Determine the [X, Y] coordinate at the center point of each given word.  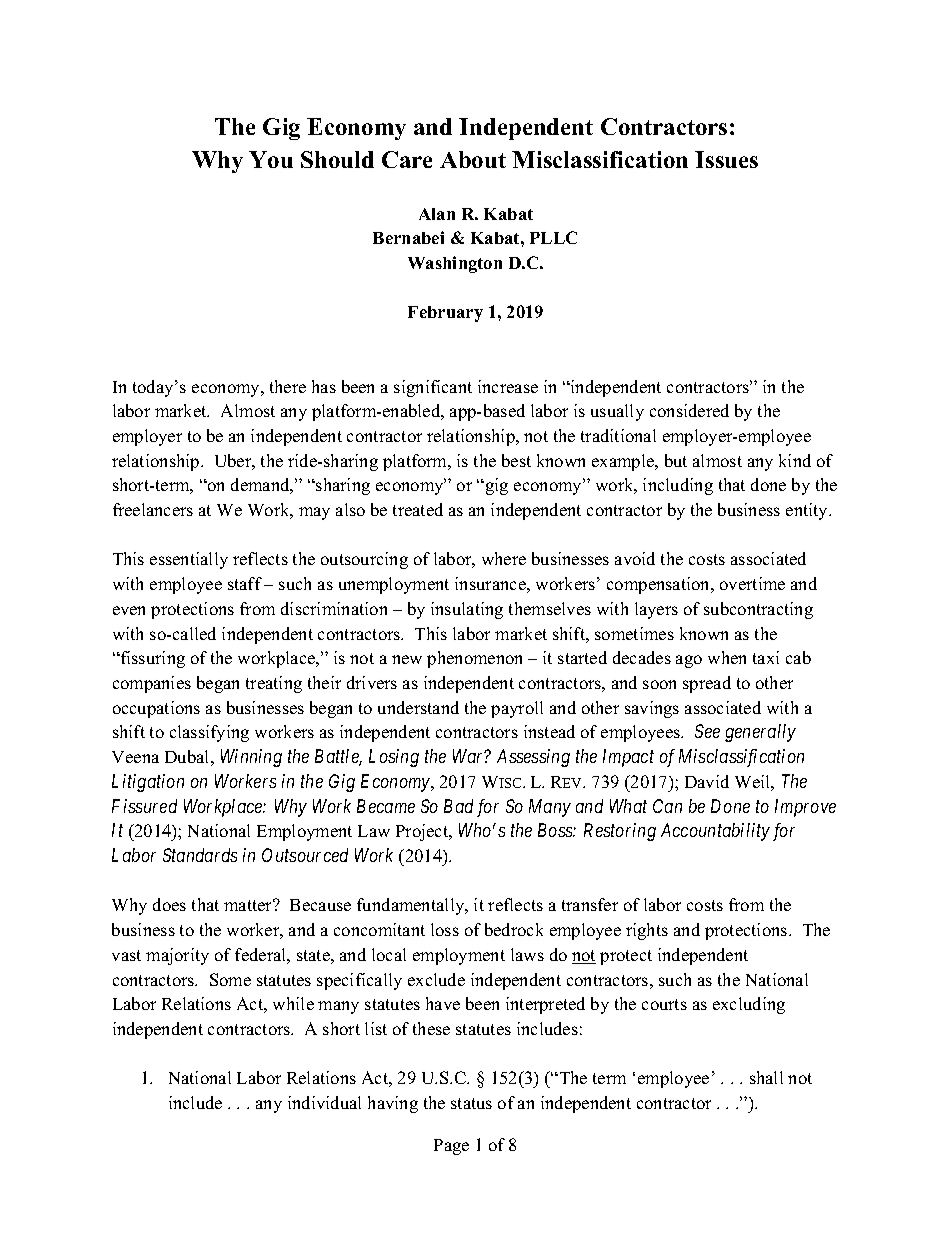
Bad [458, 806]
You [271, 159]
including [678, 486]
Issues [726, 159]
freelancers [153, 509]
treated [418, 509]
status [471, 1103]
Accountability [715, 832]
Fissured [144, 806]
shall [766, 1077]
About [473, 159]
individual [324, 1102]
